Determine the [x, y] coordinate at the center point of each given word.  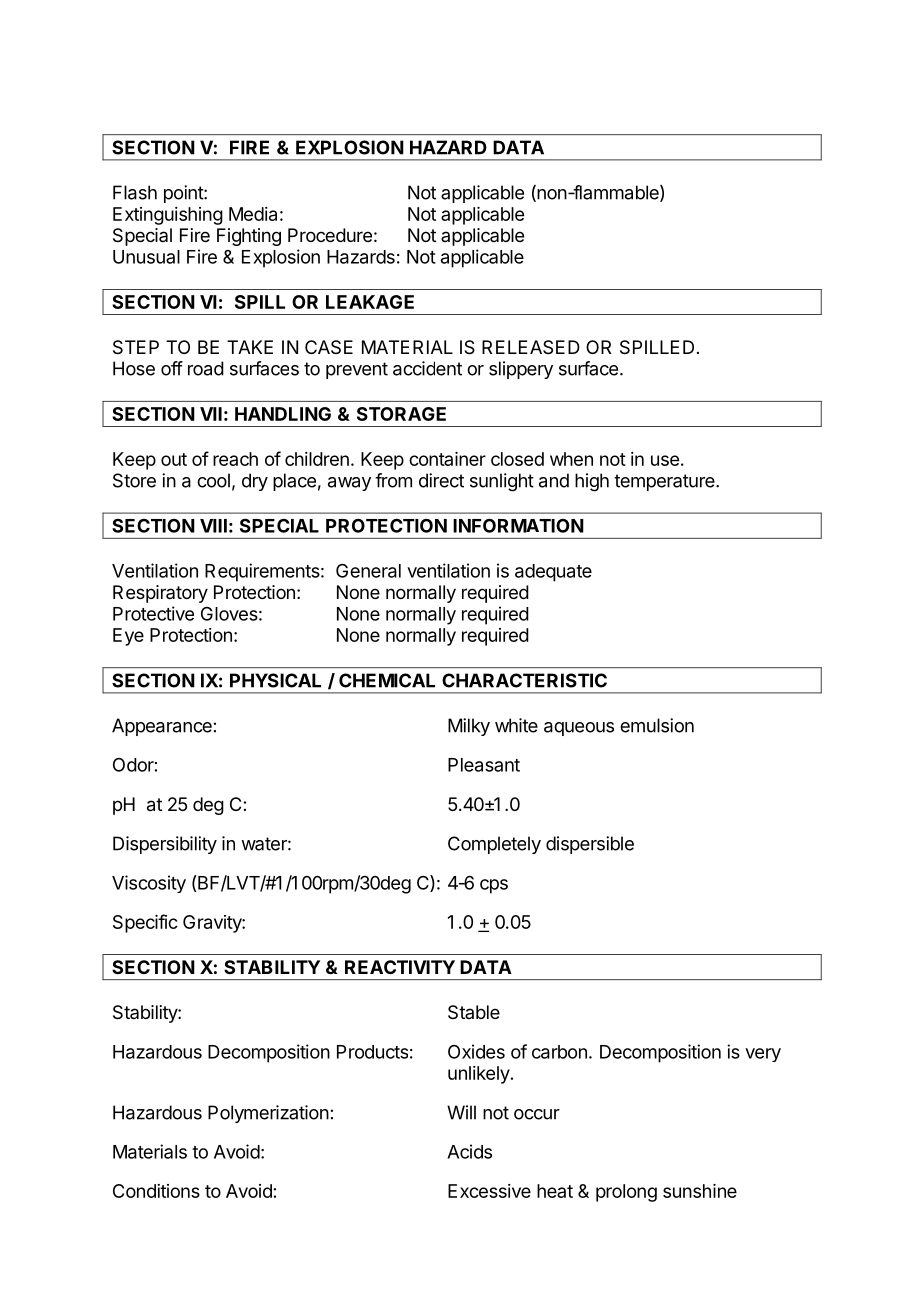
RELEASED [531, 347]
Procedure [330, 235]
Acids [469, 1151]
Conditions [156, 1191]
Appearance [162, 727]
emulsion [657, 725]
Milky [469, 727]
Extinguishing [168, 216]
